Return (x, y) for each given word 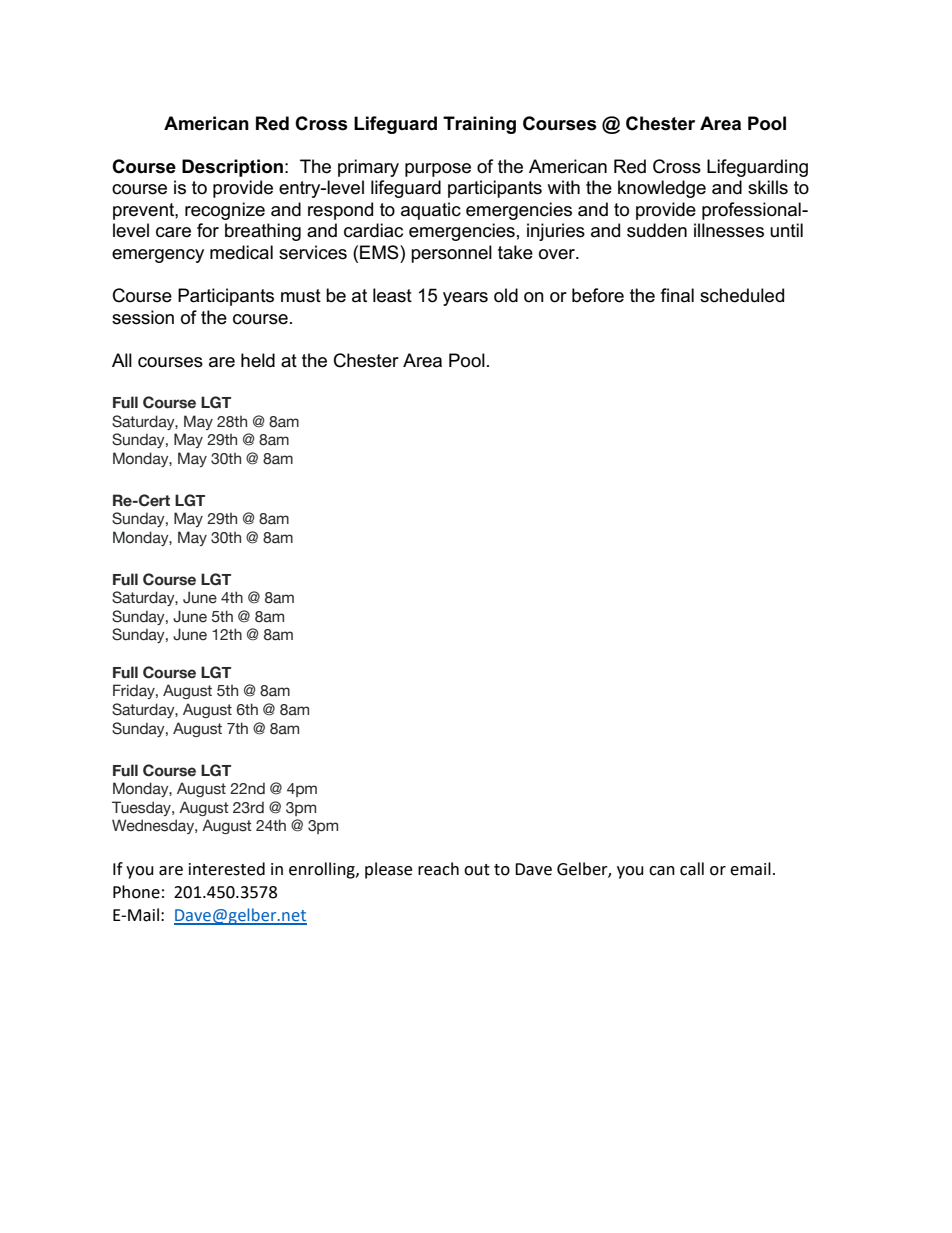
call (692, 869)
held (258, 360)
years (465, 299)
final (677, 295)
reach (438, 869)
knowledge (662, 189)
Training (479, 125)
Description (232, 168)
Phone (136, 892)
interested (227, 869)
